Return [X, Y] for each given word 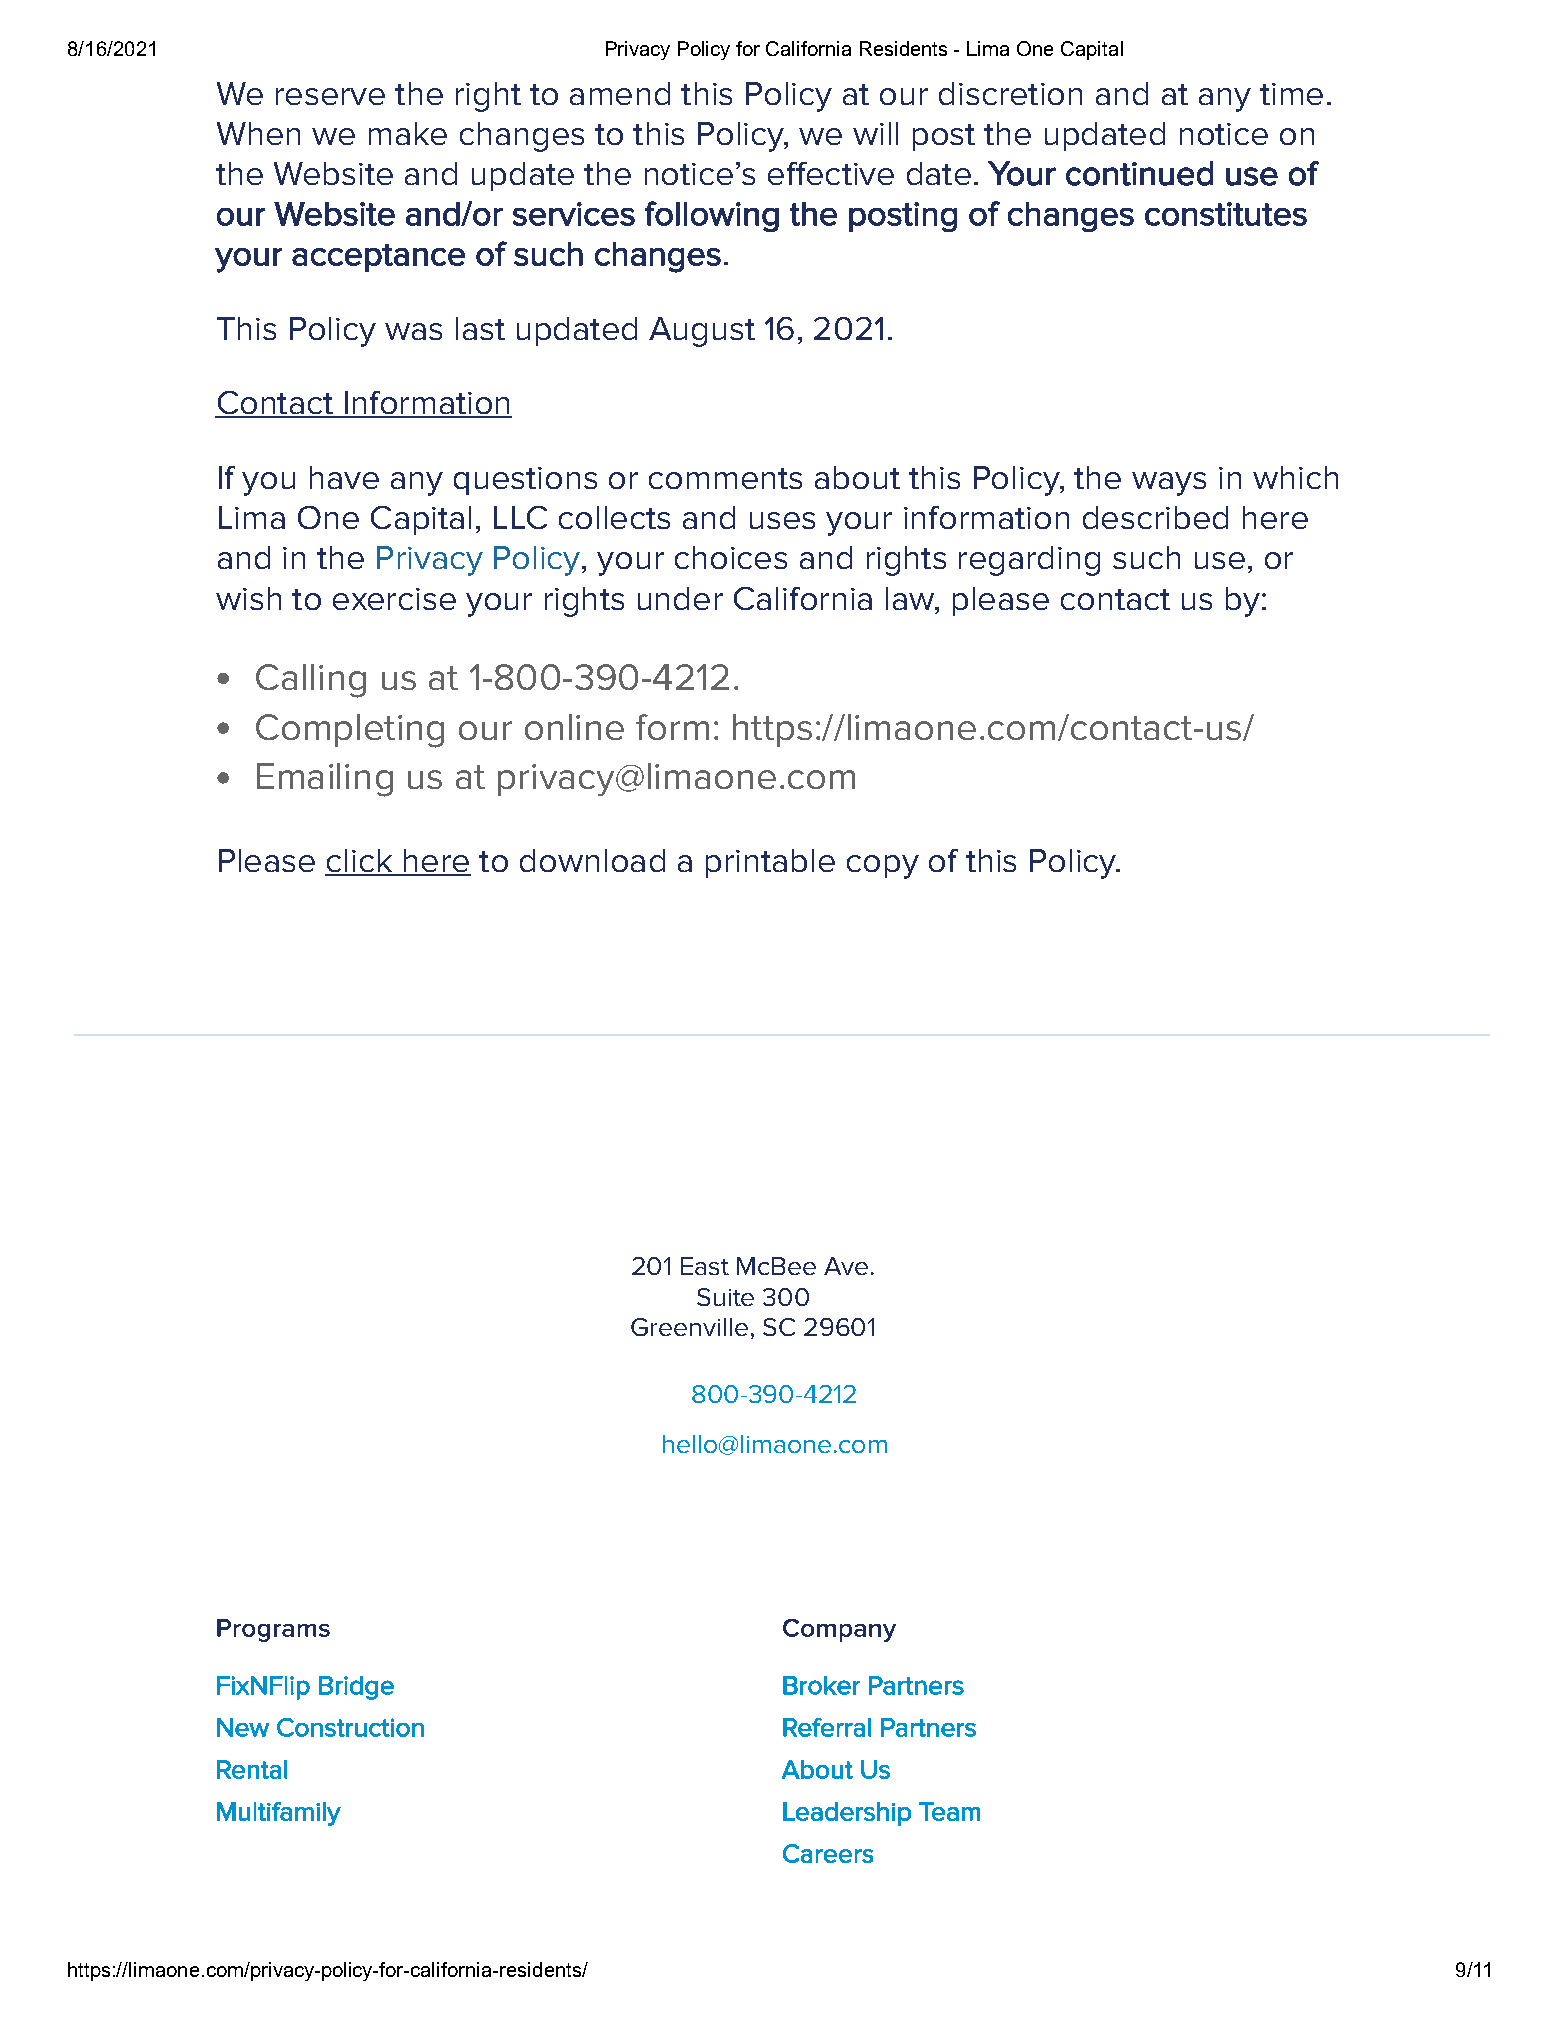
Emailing [325, 780]
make [408, 133]
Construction [350, 1727]
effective [831, 173]
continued [1139, 173]
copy [883, 867]
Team [949, 1811]
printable [770, 863]
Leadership [847, 1814]
